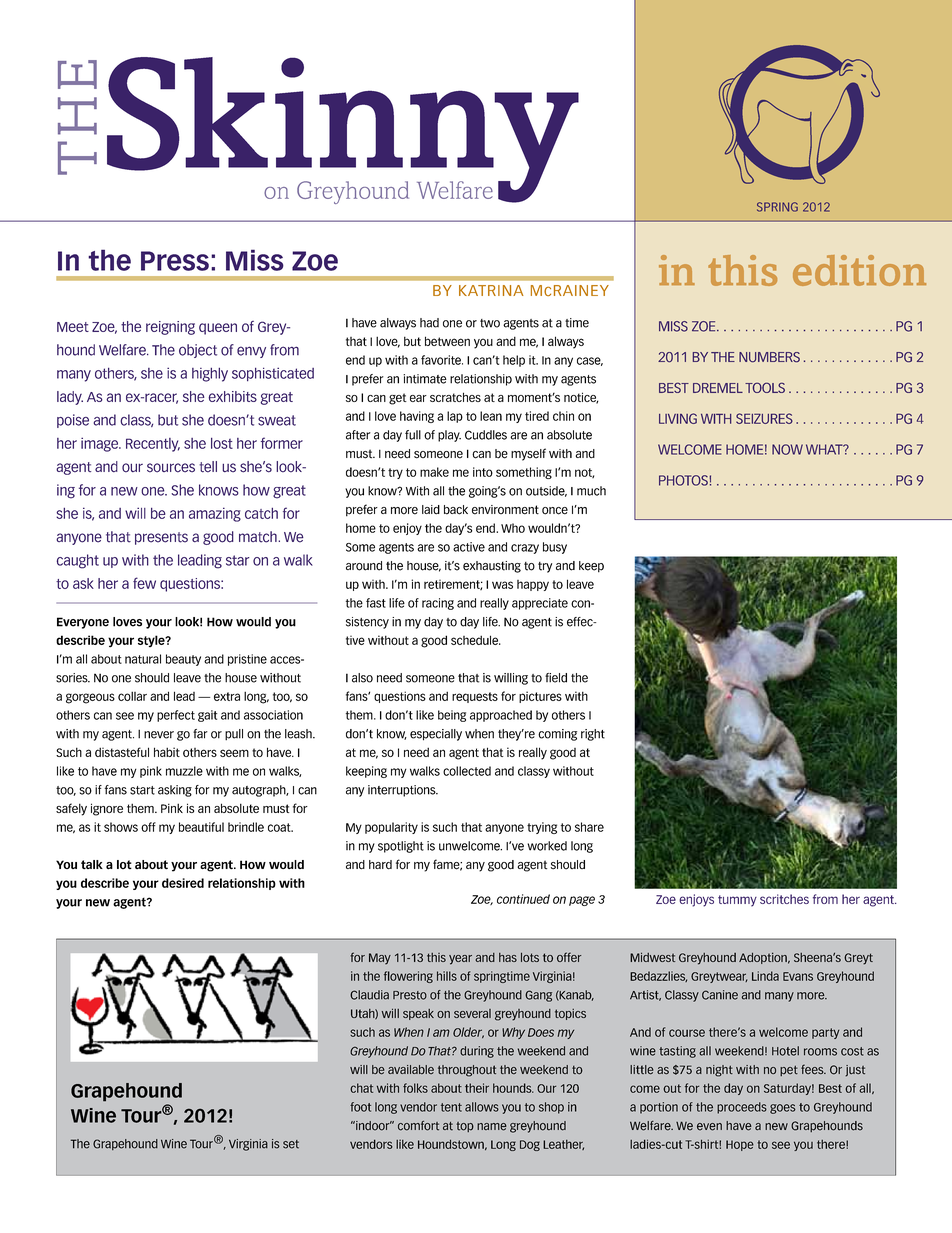  What do you see at coordinates (784, 899) in the document?
I see `scritches` at bounding box center [784, 899].
